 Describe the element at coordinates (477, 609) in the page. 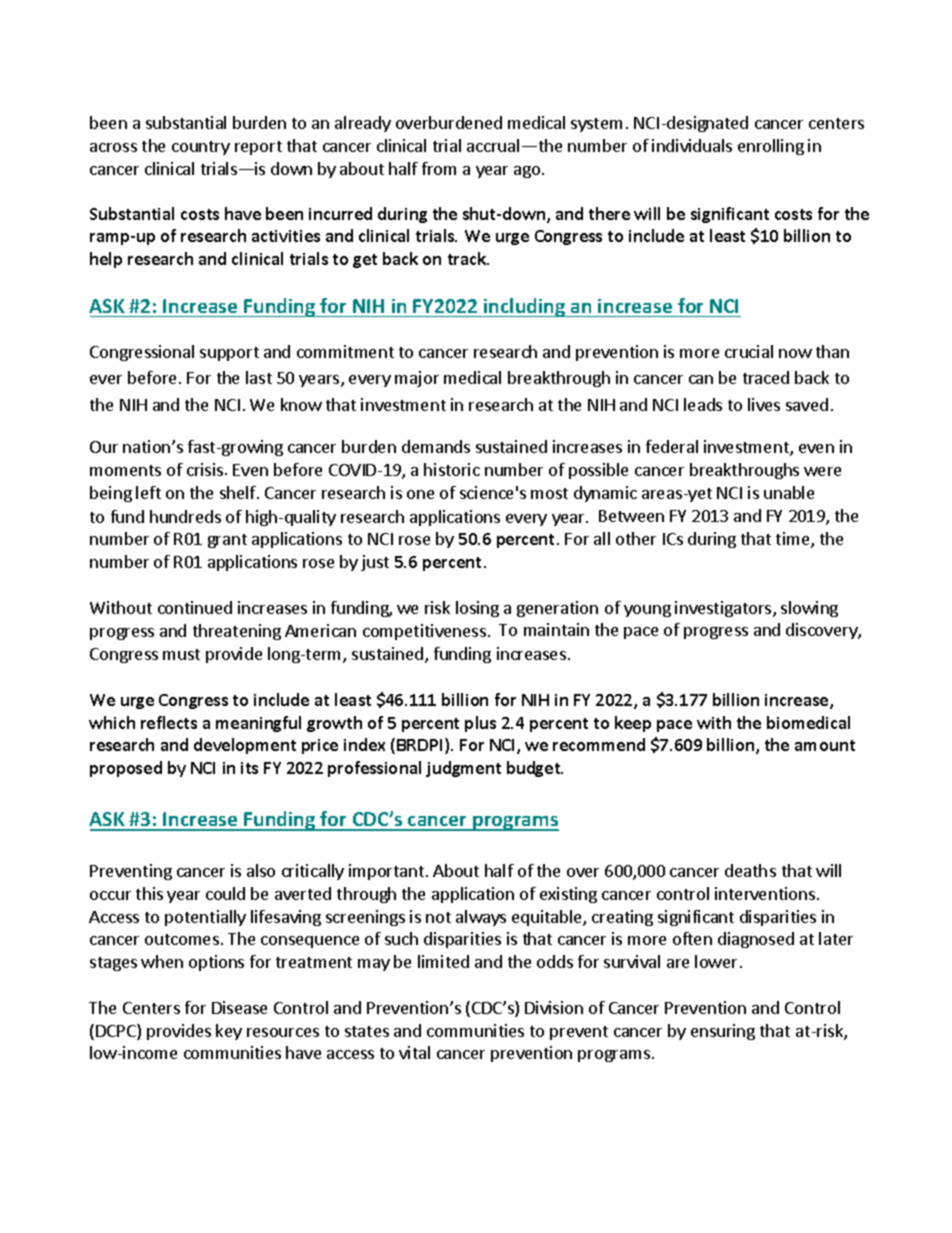

I see `losing` at that location.
